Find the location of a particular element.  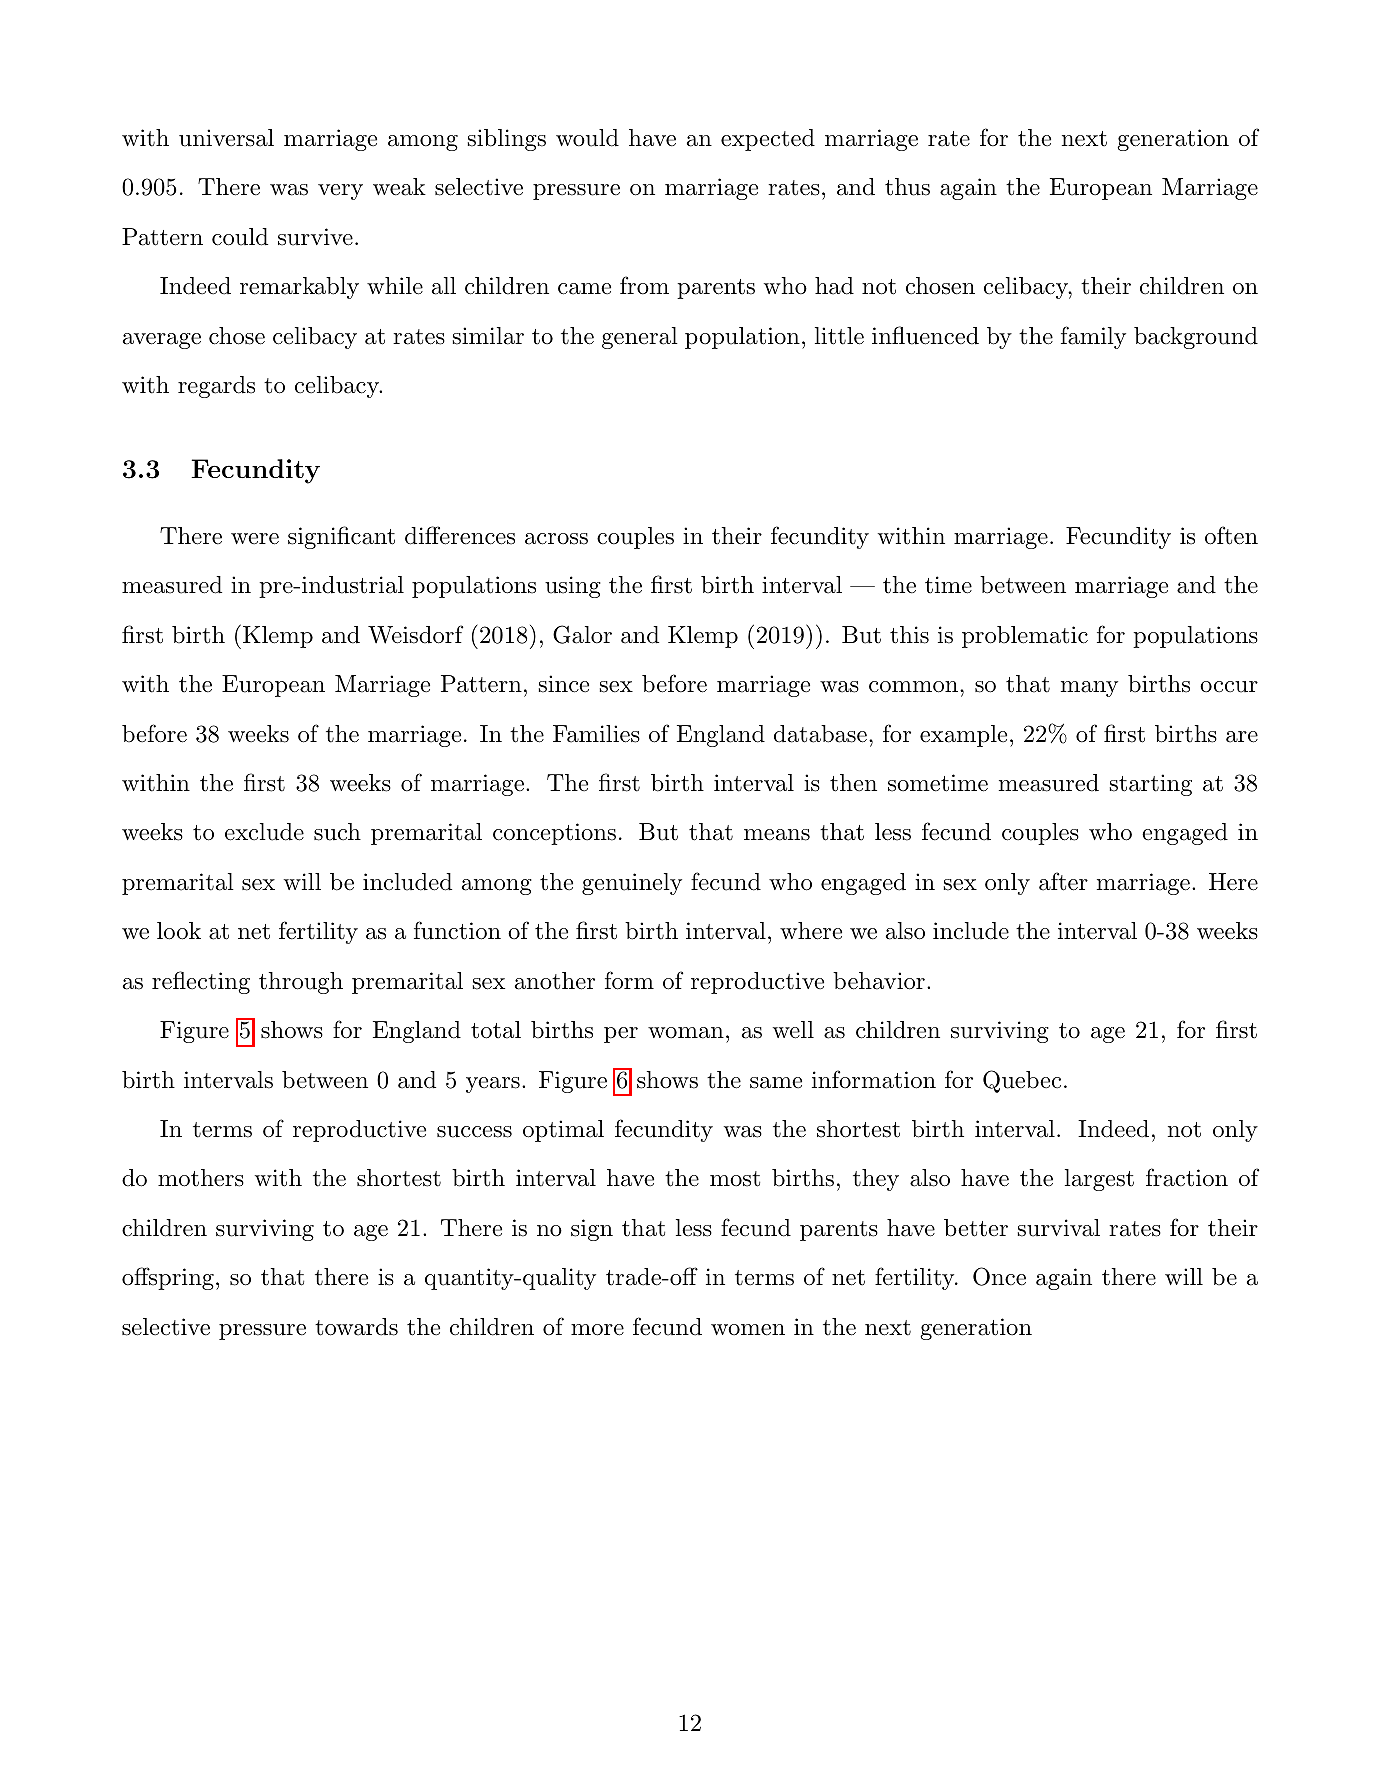

after is located at coordinates (1063, 881).
